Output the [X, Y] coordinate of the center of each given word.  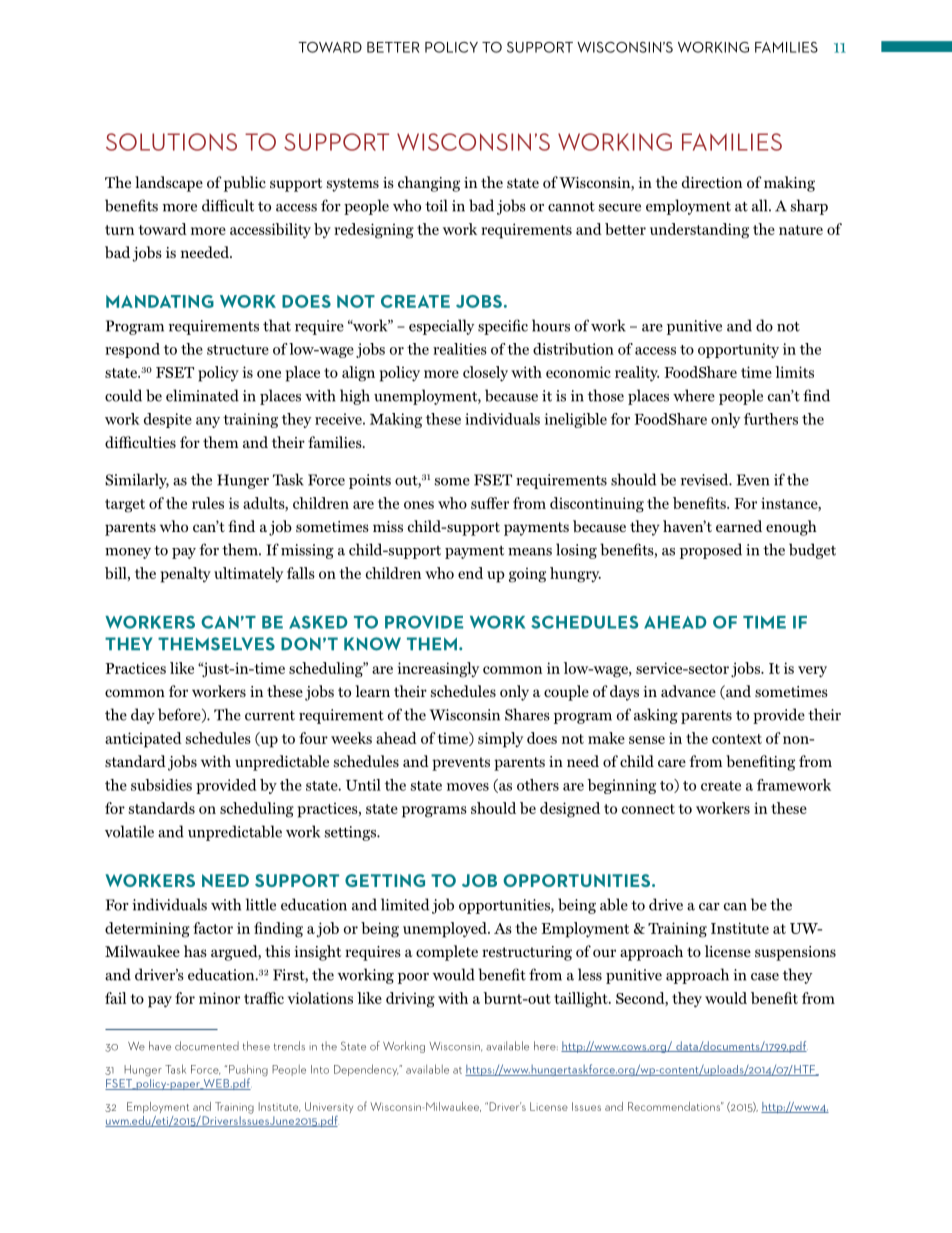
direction [712, 182]
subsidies [161, 785]
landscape [169, 184]
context [737, 739]
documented [207, 1046]
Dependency [367, 1070]
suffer [490, 503]
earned [739, 526]
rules [208, 503]
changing [429, 184]
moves [468, 787]
